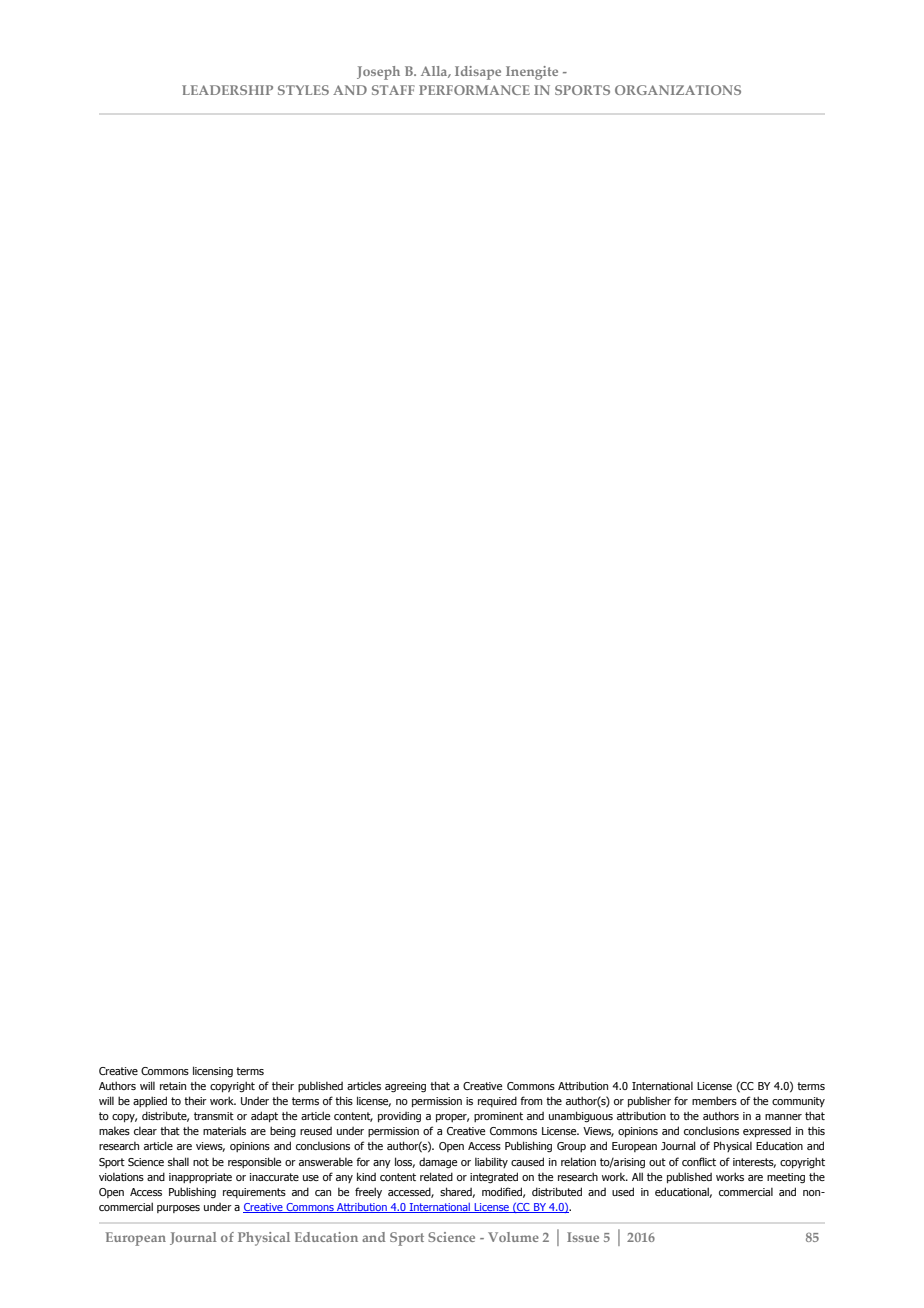 This screenshot has height=1308, width=924. What do you see at coordinates (798, 1102) in the screenshot?
I see `community` at bounding box center [798, 1102].
